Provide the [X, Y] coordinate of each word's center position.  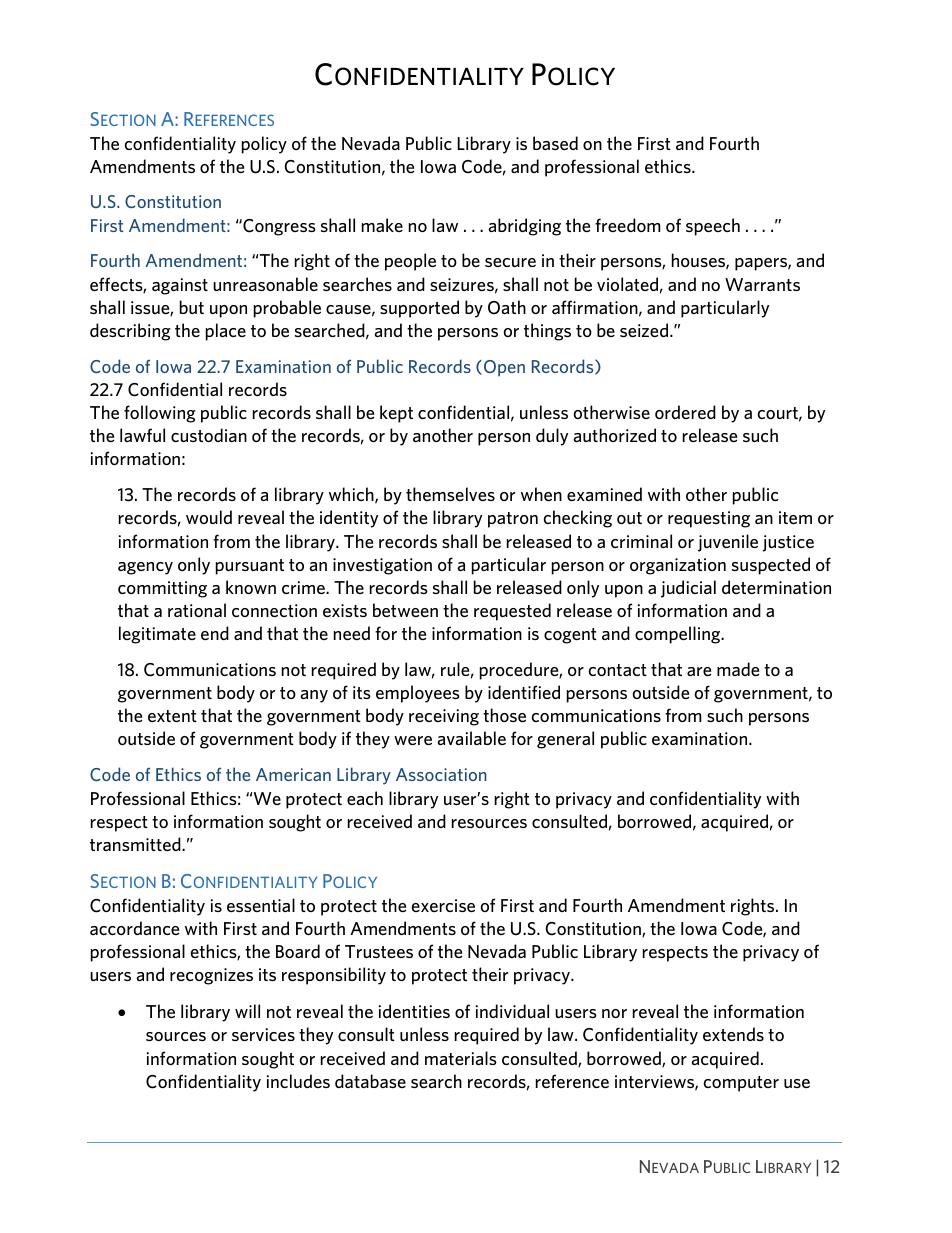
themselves [450, 494]
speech [713, 227]
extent [172, 716]
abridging [524, 227]
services [263, 1034]
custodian [209, 435]
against [180, 286]
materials [461, 1058]
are [699, 671]
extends [733, 1034]
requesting [709, 519]
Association [441, 774]
